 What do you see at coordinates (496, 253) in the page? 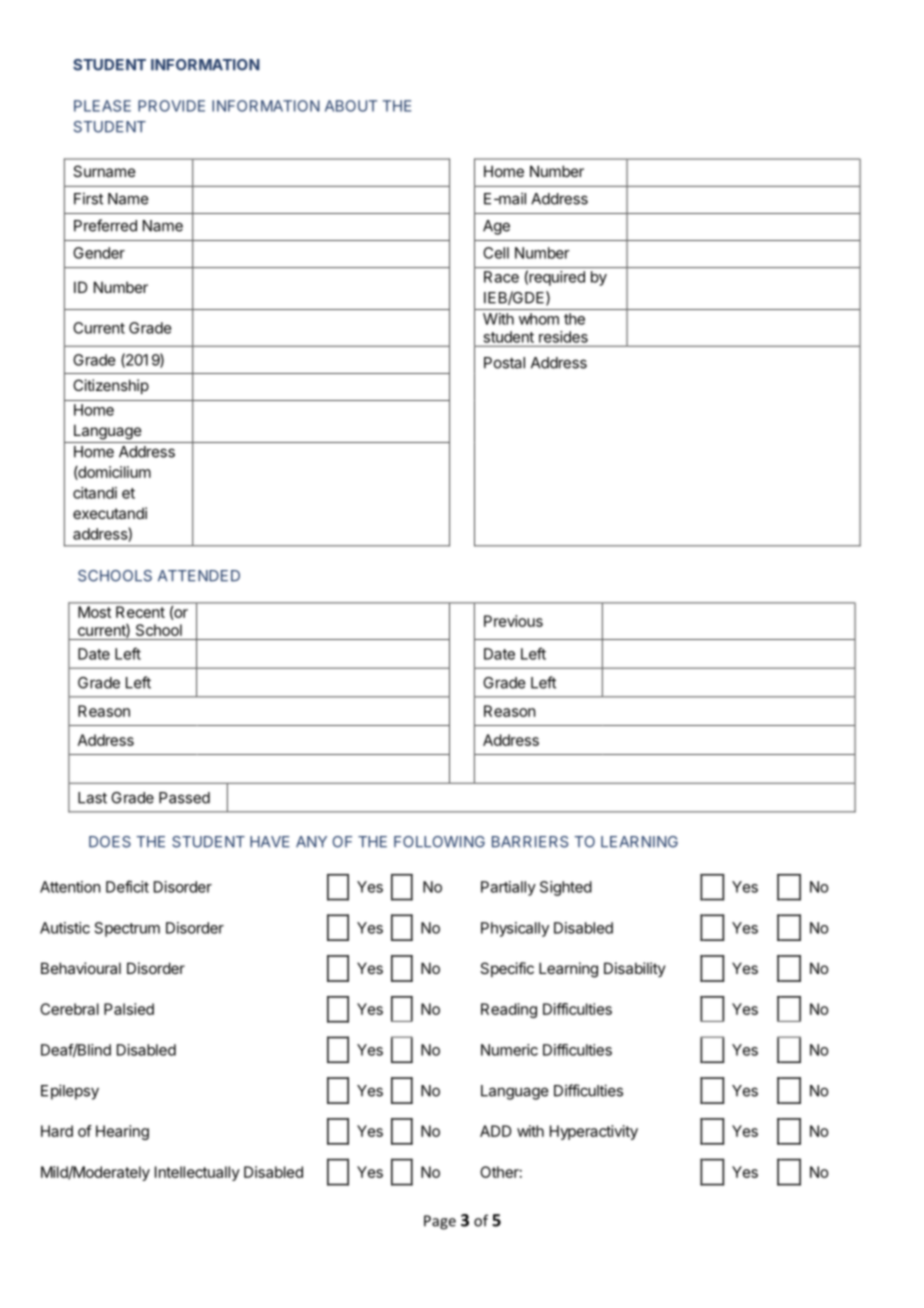
I see `Cell` at bounding box center [496, 253].
